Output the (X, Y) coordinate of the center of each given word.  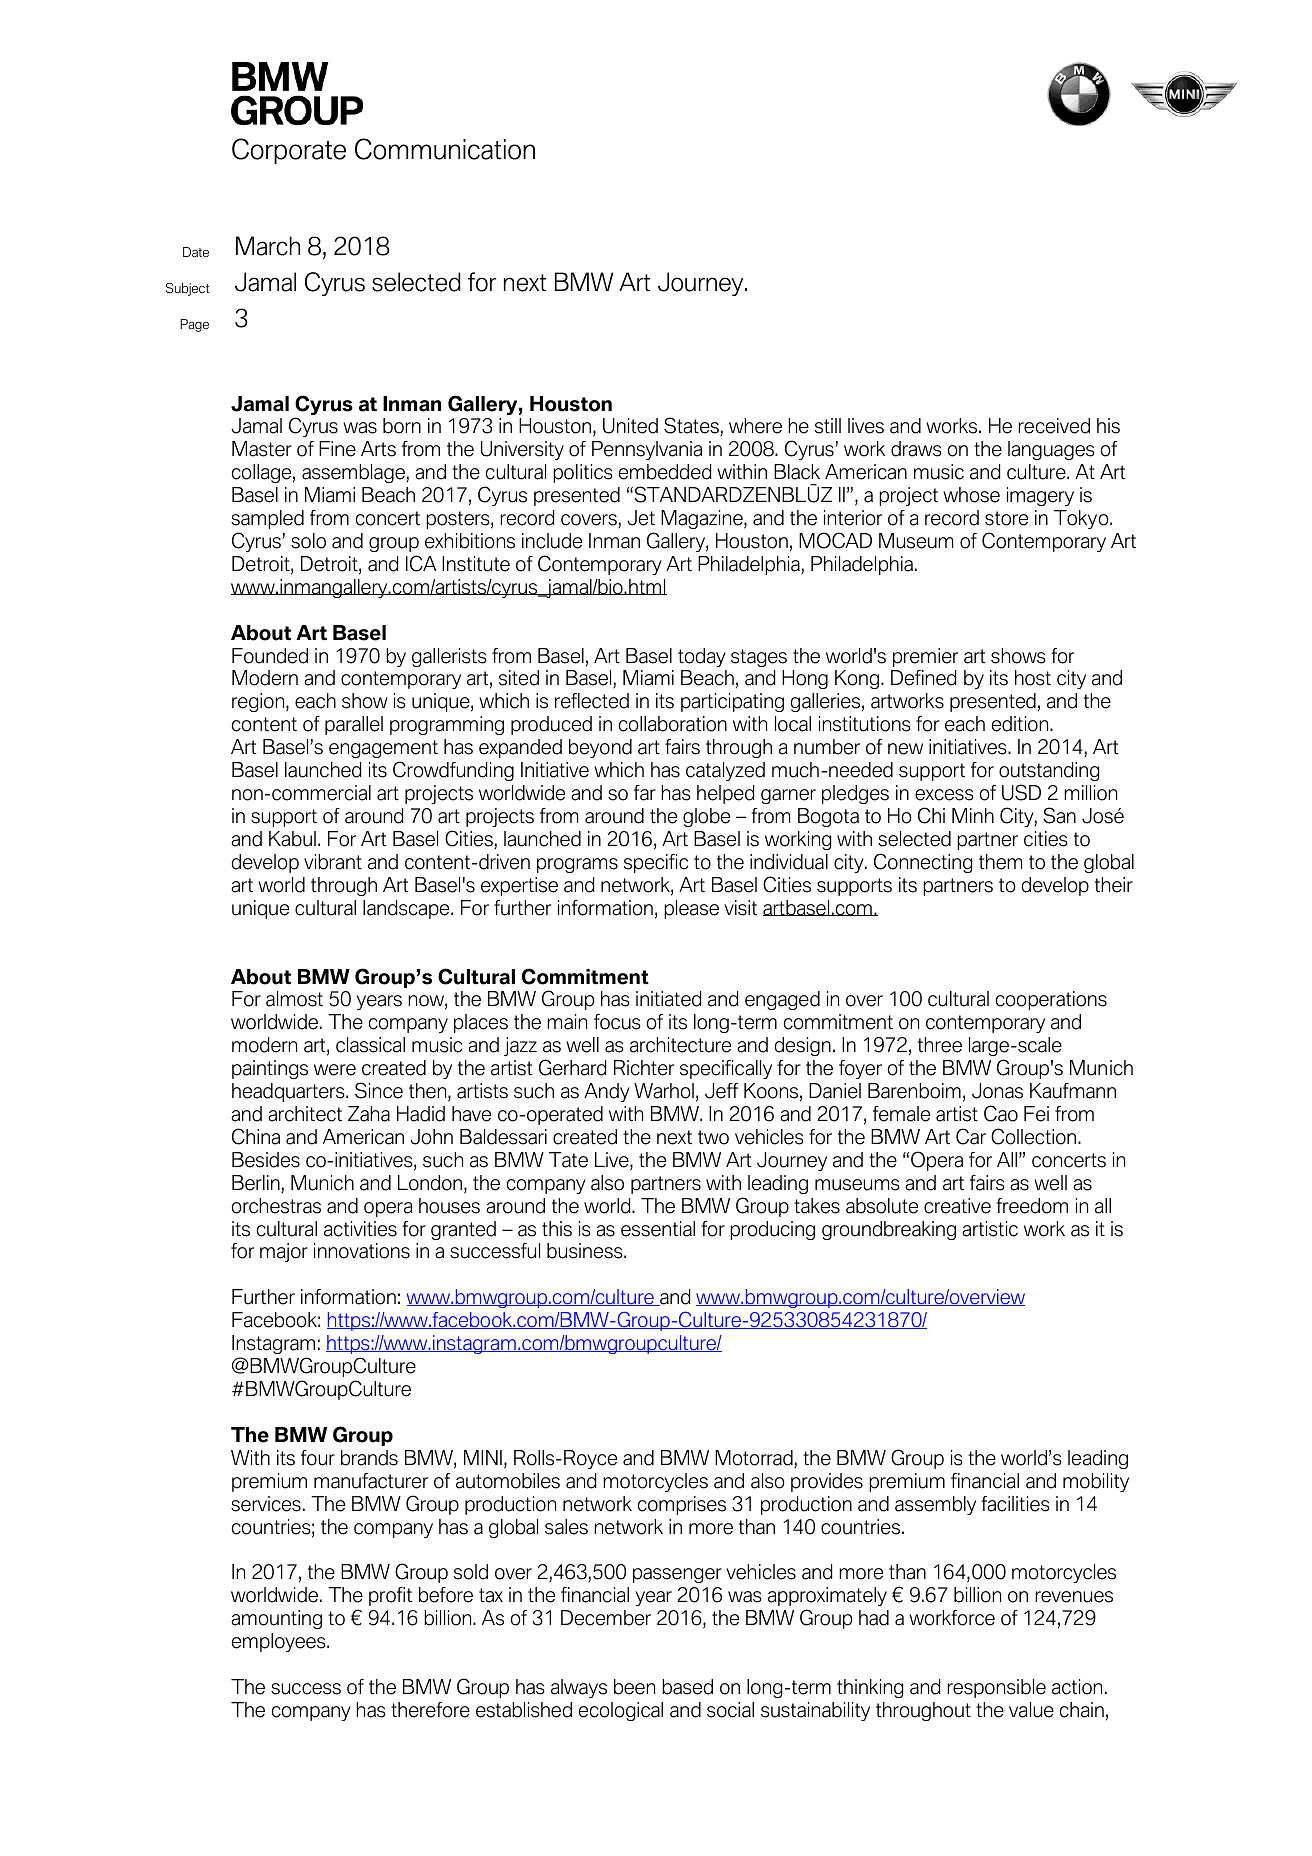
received (1054, 426)
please (691, 909)
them (1000, 862)
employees (280, 1642)
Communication (445, 149)
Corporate (289, 151)
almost (294, 999)
